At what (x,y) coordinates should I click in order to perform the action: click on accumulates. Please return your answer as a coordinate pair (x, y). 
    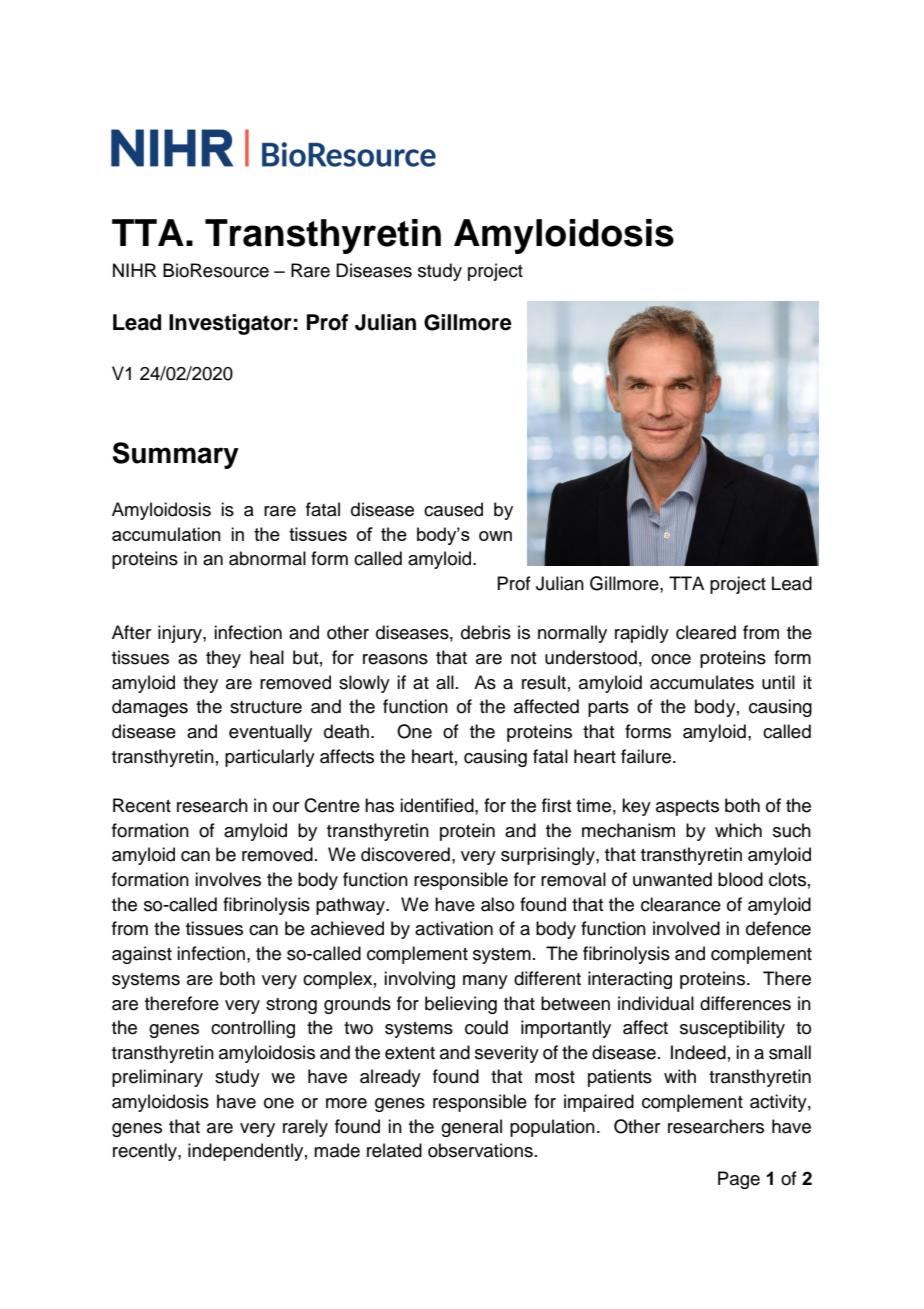
    Looking at the image, I should click on (702, 682).
